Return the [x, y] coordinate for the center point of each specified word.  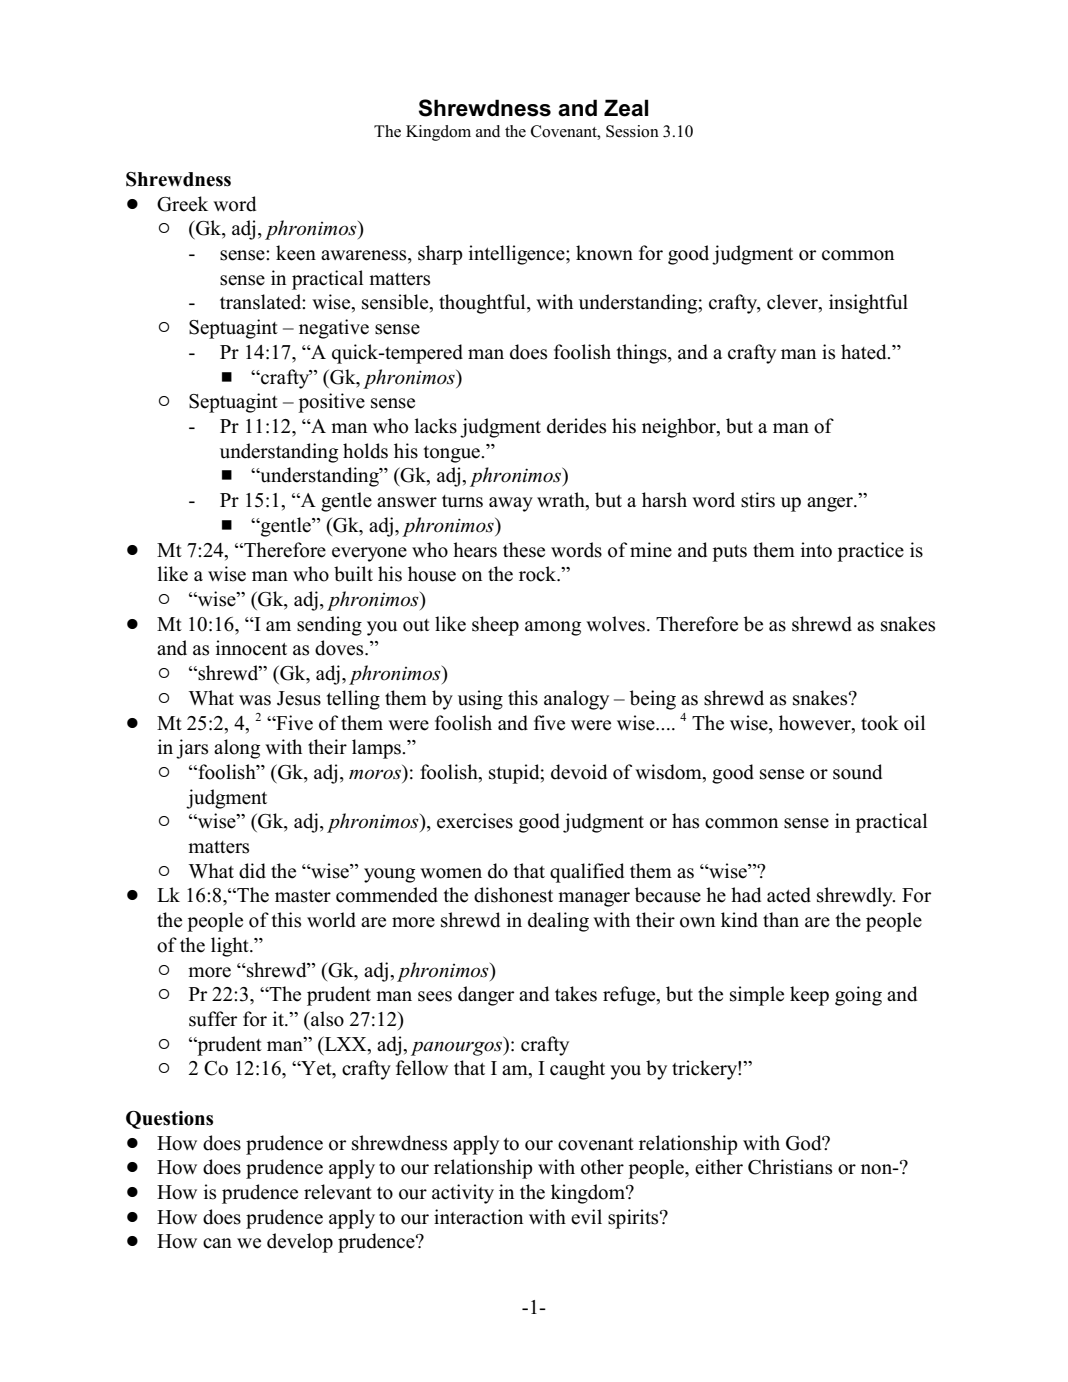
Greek [182, 204]
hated [865, 352]
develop [300, 1243]
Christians [790, 1167]
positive [331, 403]
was [255, 700]
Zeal [626, 108]
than [781, 919]
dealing [558, 922]
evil [586, 1217]
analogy [576, 700]
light [231, 947]
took [880, 723]
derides [576, 426]
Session [632, 131]
